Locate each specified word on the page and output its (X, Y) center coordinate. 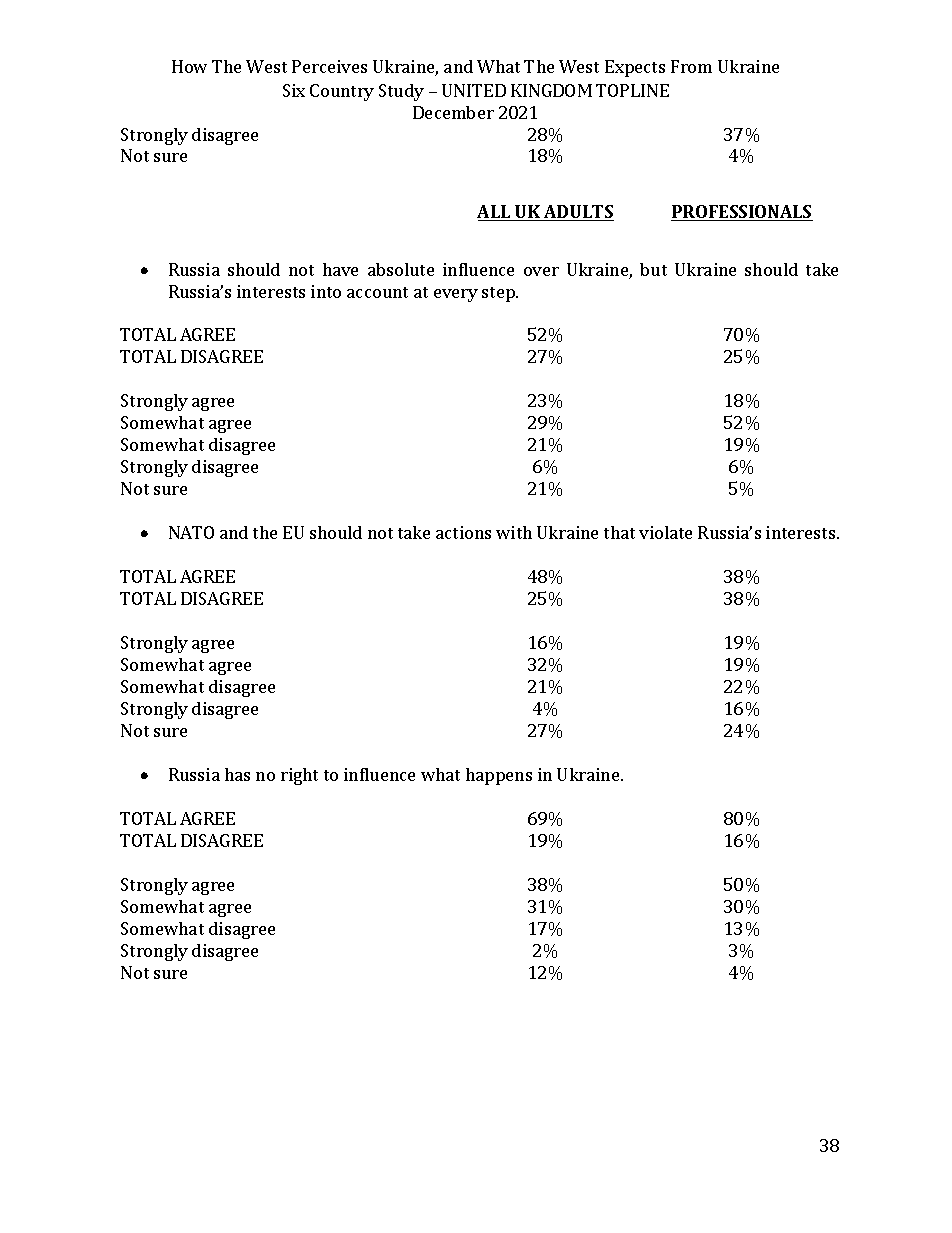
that (619, 532)
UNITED (474, 90)
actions (463, 532)
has (237, 774)
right (299, 776)
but (653, 269)
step (499, 294)
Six (294, 90)
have (340, 269)
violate (665, 532)
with (514, 532)
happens (499, 776)
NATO (191, 532)
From (691, 66)
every (456, 295)
